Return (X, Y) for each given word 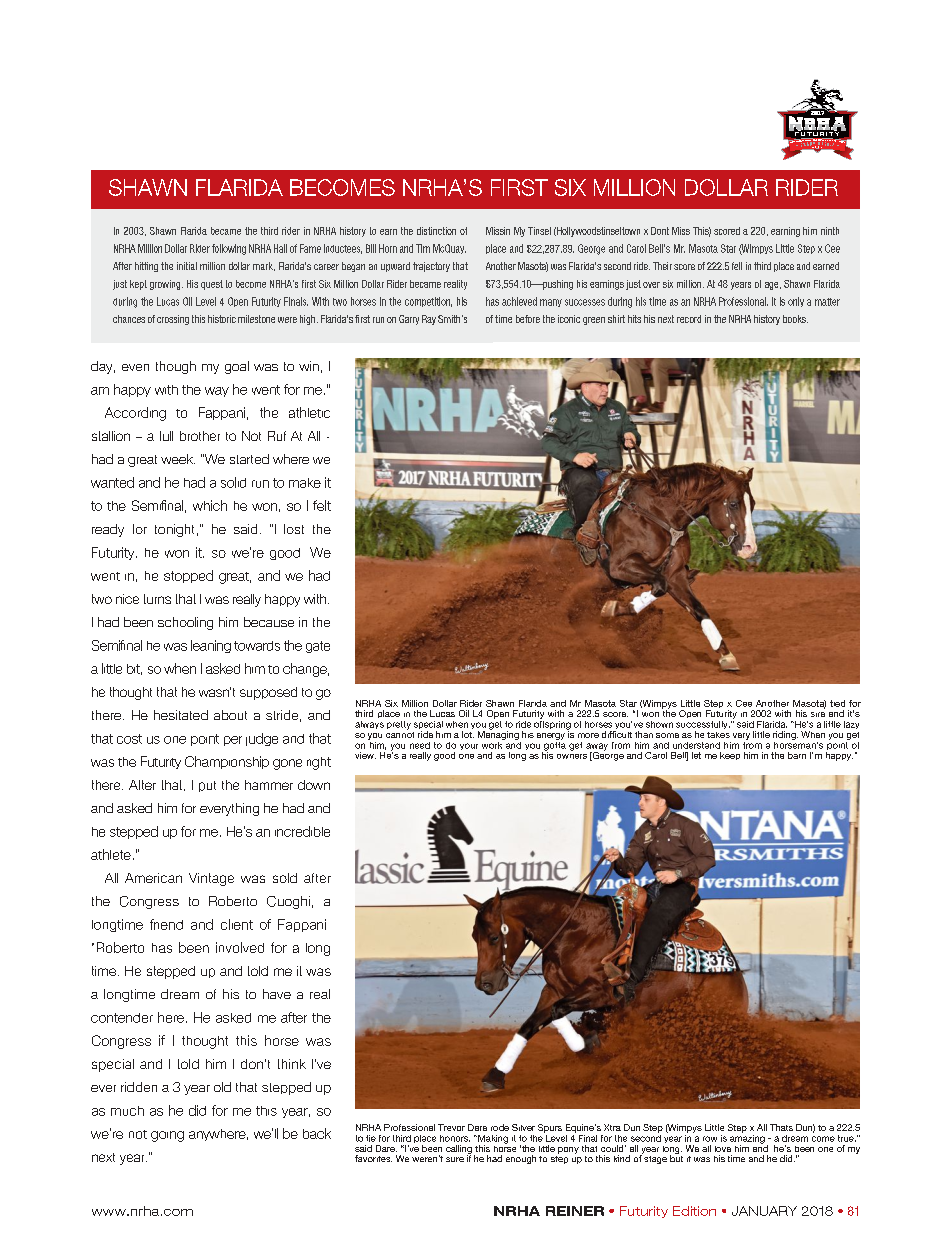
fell (737, 266)
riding (785, 735)
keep (730, 756)
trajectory (431, 267)
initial (187, 266)
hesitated (181, 715)
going (167, 1136)
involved (240, 947)
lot (468, 734)
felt (322, 505)
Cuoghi (288, 902)
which (210, 505)
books (795, 319)
